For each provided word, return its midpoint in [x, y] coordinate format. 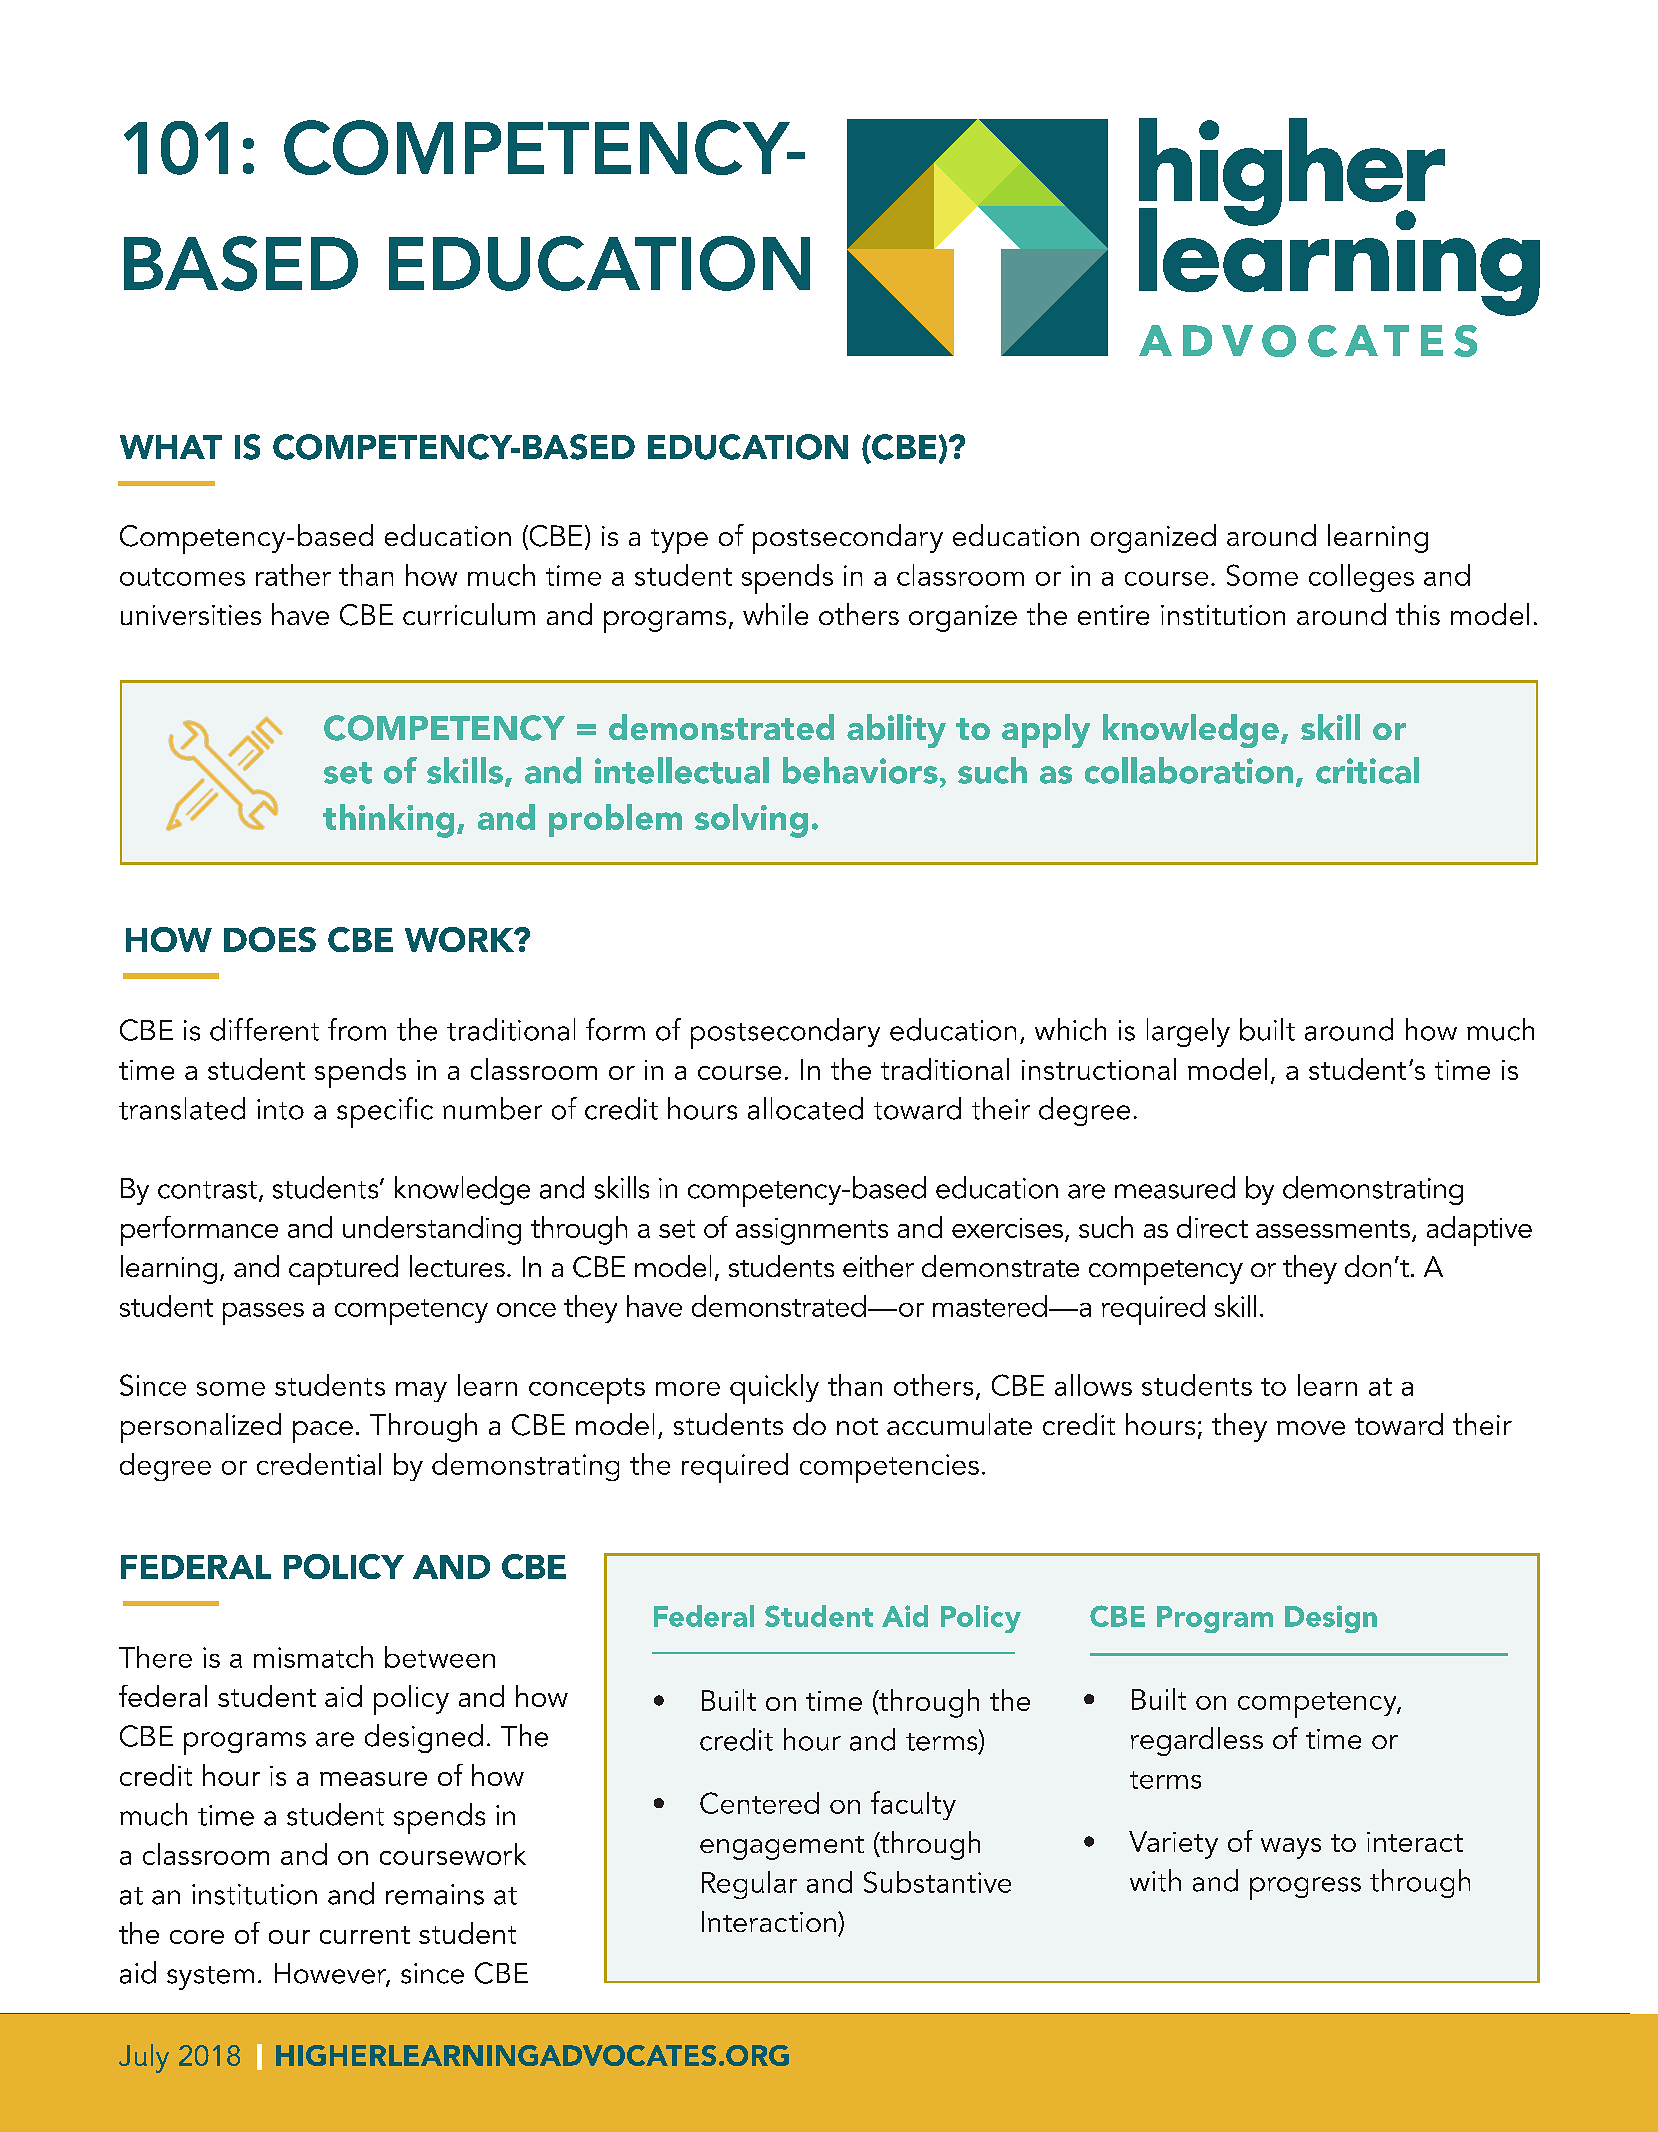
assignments [812, 1231]
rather [293, 575]
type [679, 541]
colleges [1361, 578]
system [210, 1978]
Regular [749, 1885]
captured [343, 1270]
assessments [1333, 1229]
